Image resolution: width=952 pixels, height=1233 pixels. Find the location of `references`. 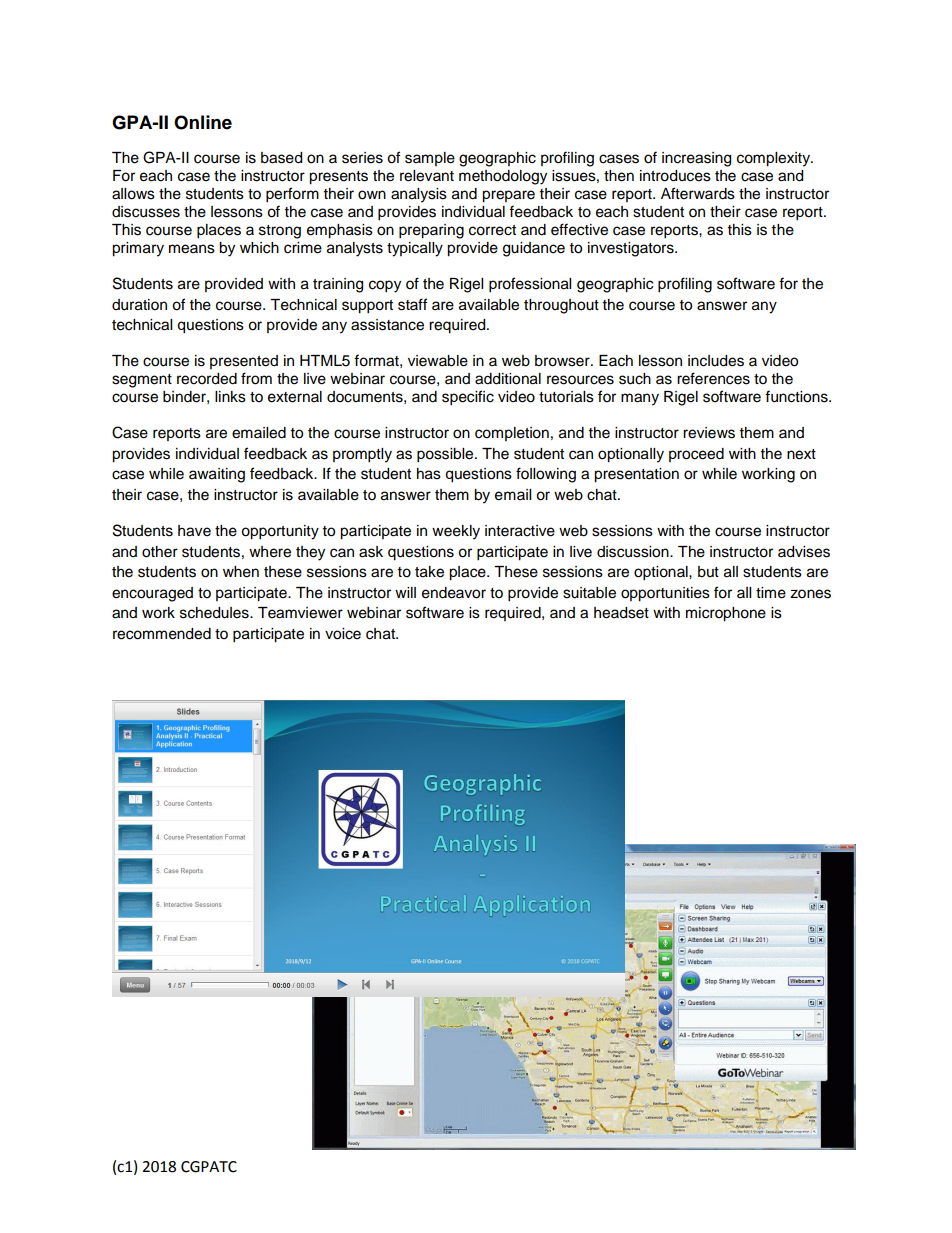

references is located at coordinates (713, 378).
